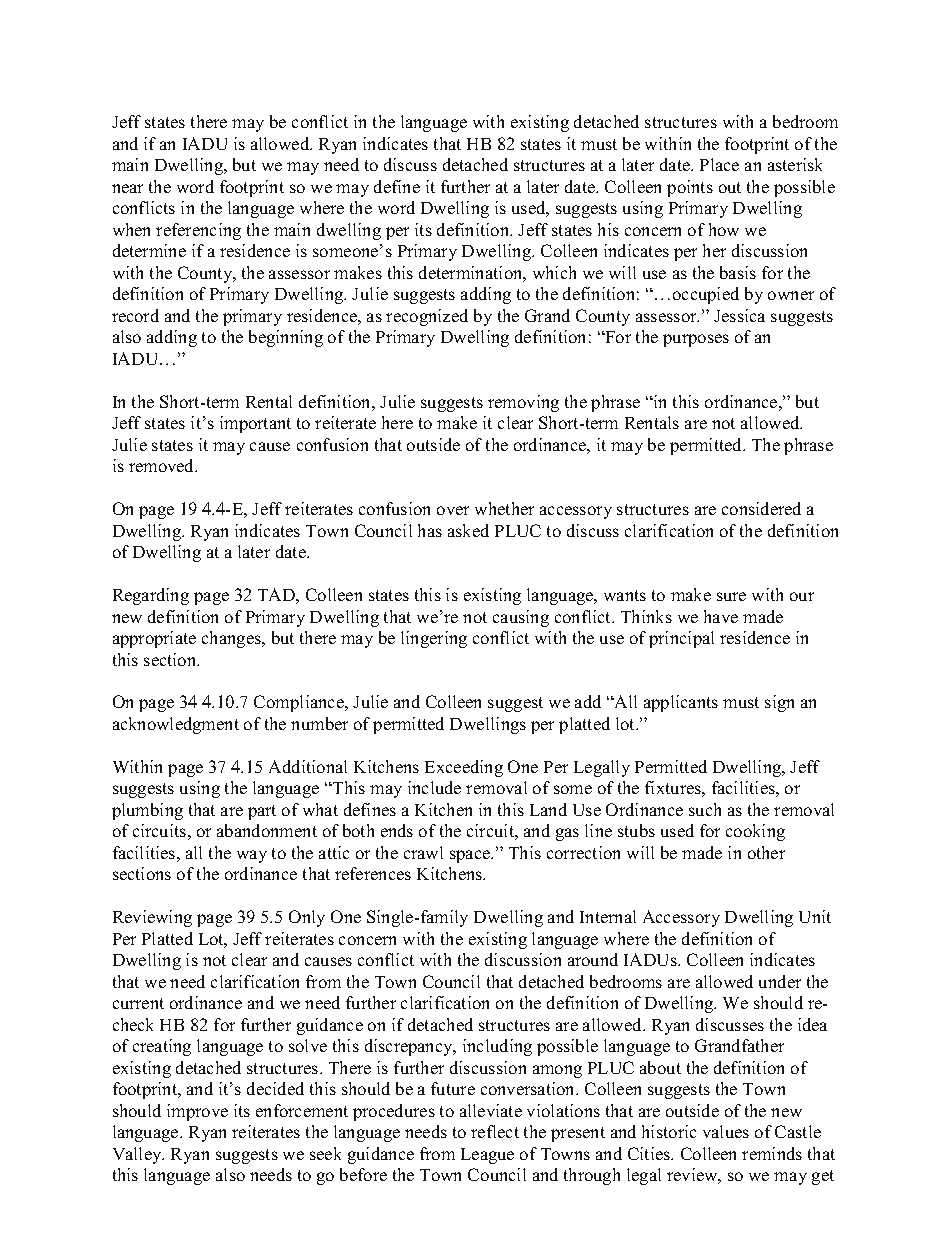 This screenshot has width=952, height=1233. I want to click on which, so click(554, 272).
